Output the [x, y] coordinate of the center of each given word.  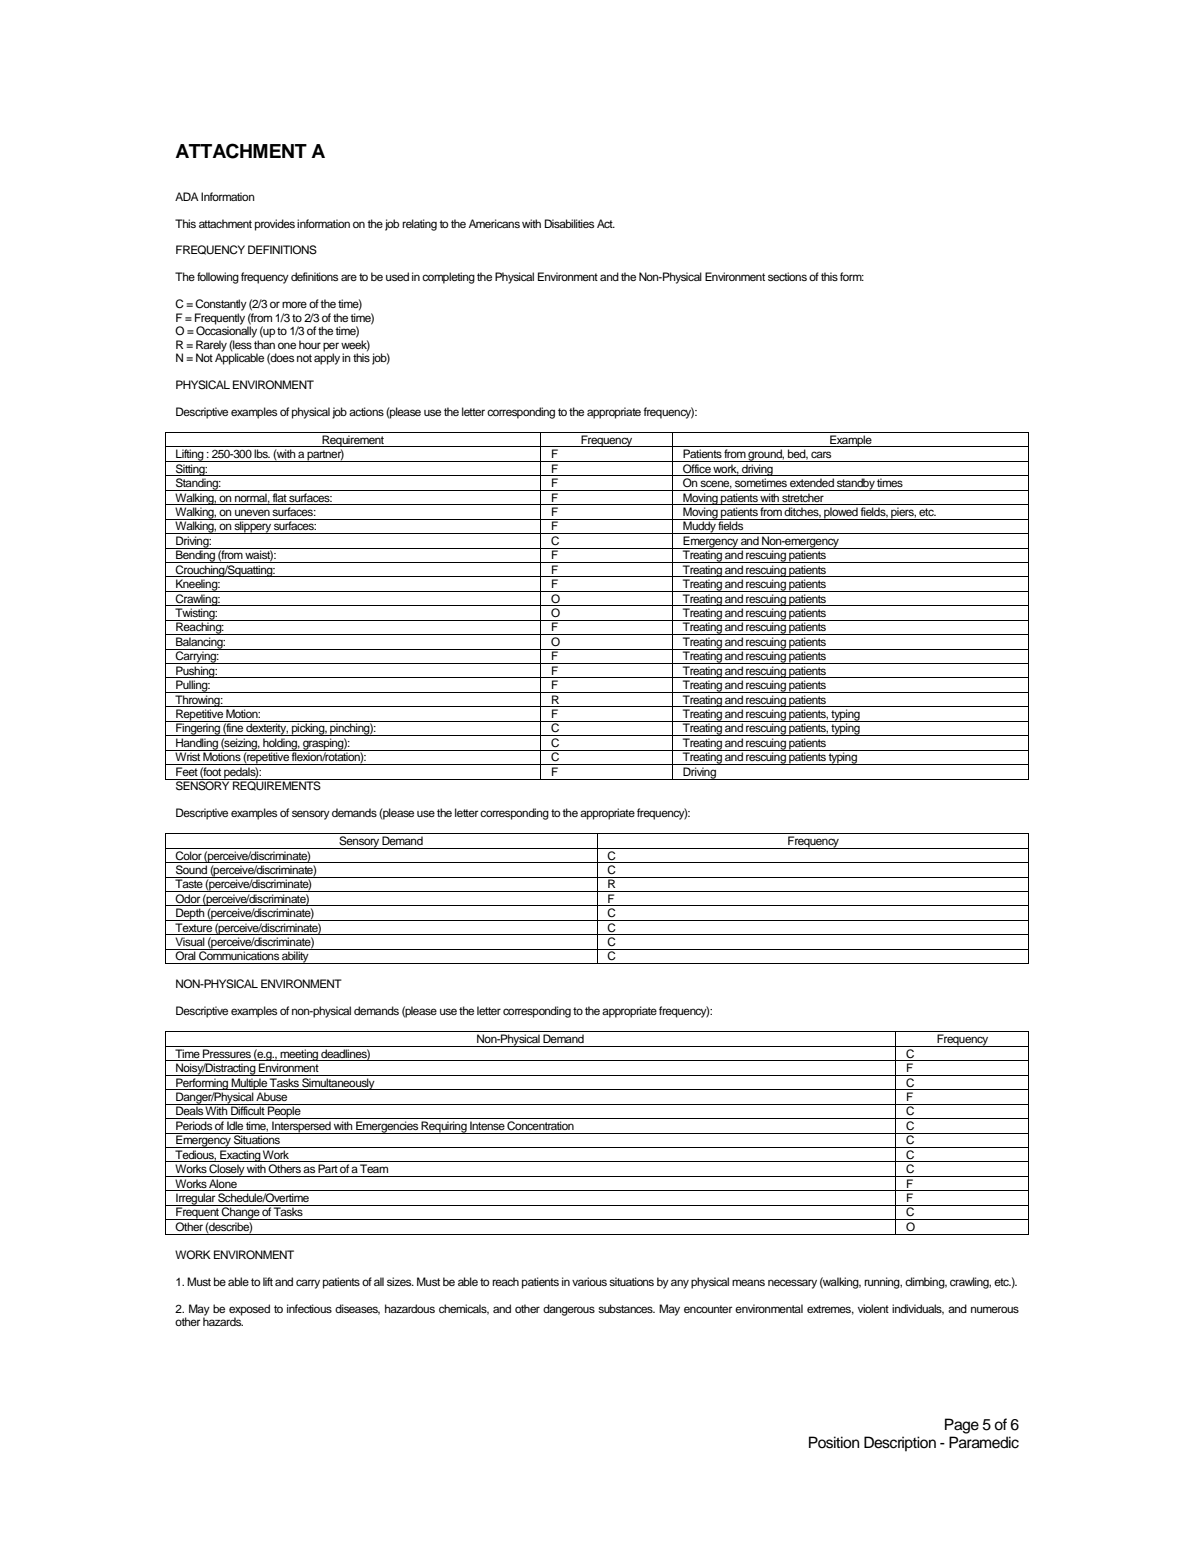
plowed [841, 513]
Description [900, 1444]
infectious [309, 1308]
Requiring [444, 1127]
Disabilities [569, 223]
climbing [926, 1283]
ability [295, 957]
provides [275, 225]
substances [626, 1308]
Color [189, 854]
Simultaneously [338, 1084]
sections [787, 276]
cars [821, 454]
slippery [252, 527]
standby [856, 484]
